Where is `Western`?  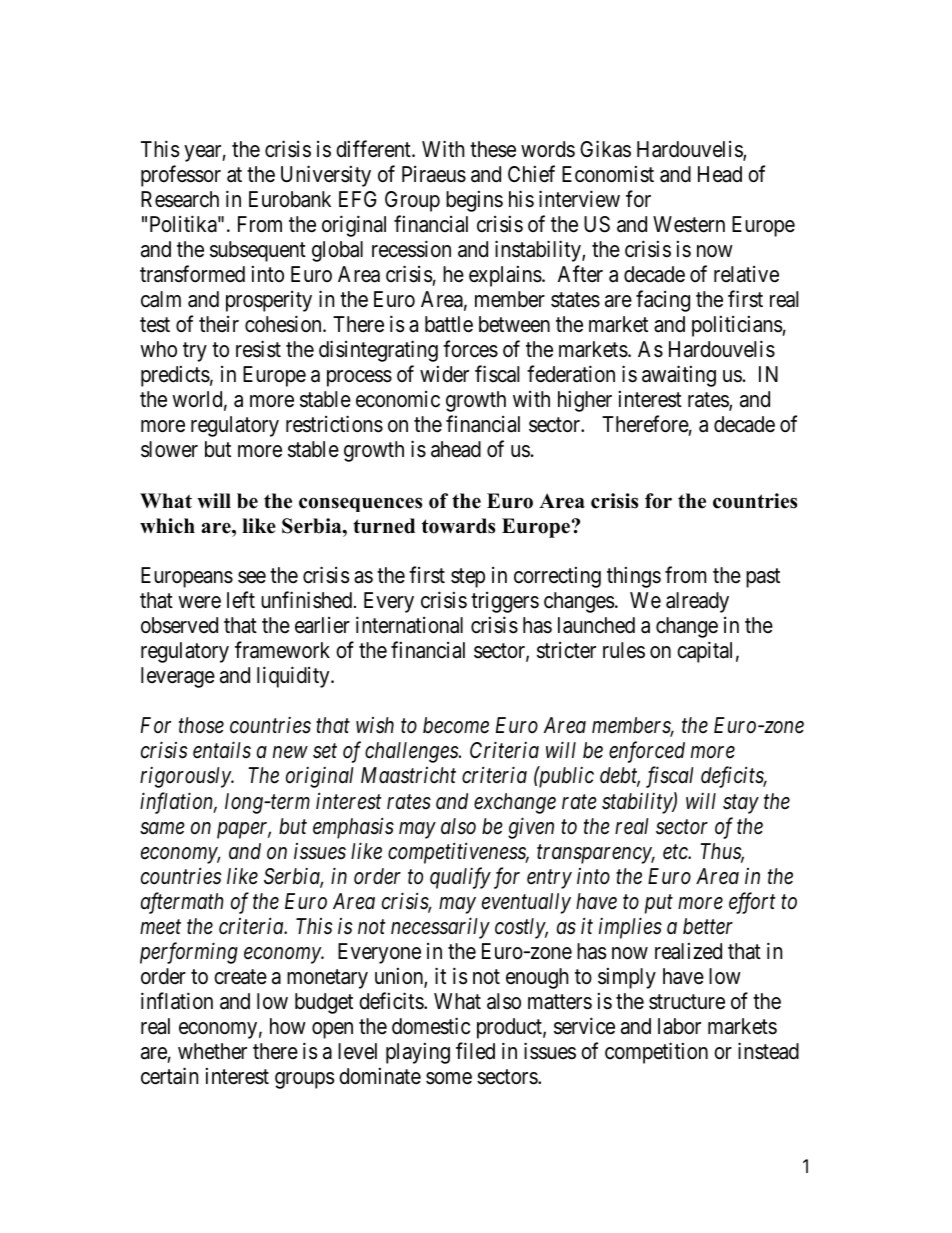 Western is located at coordinates (689, 224).
